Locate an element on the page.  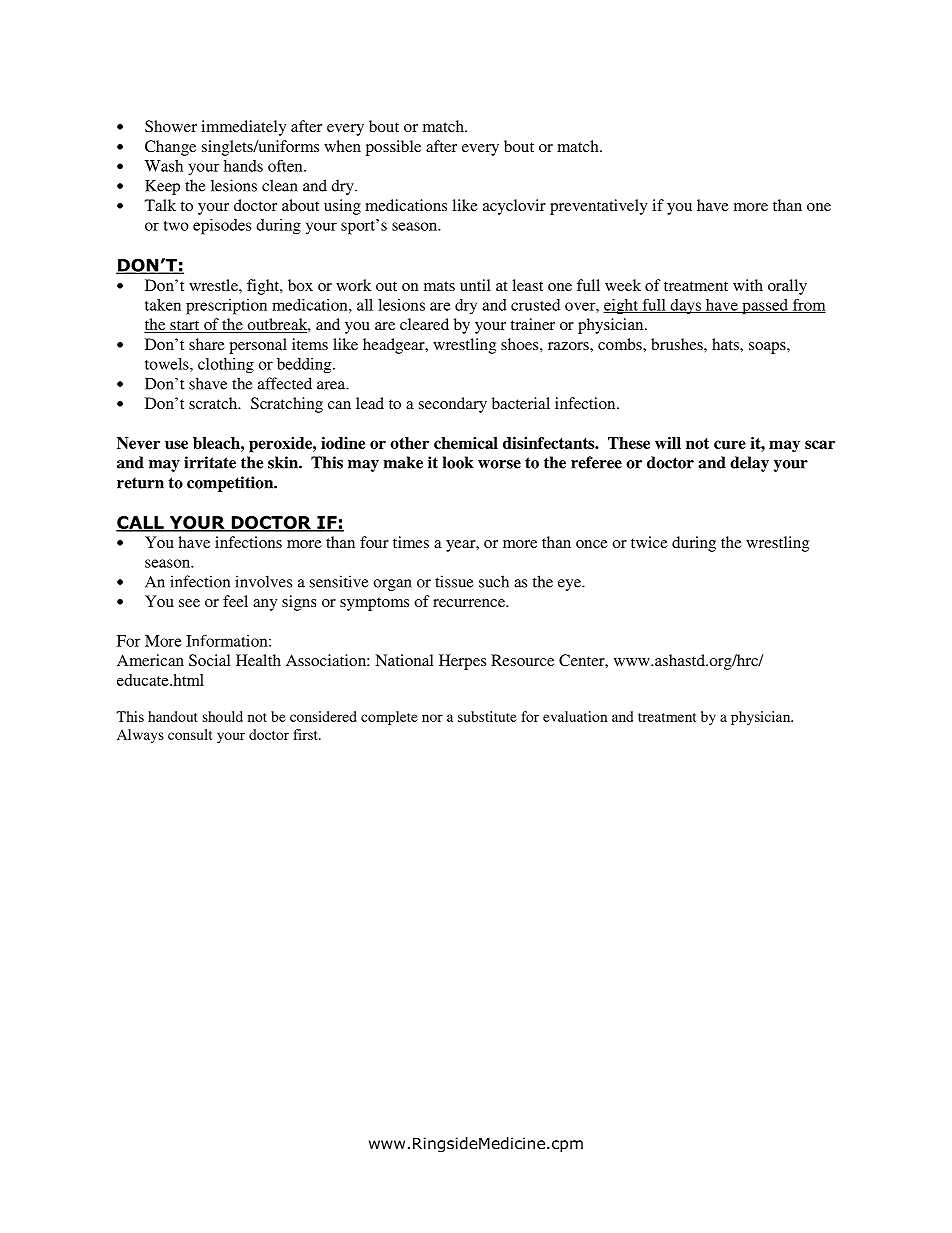
preventatively is located at coordinates (598, 207).
